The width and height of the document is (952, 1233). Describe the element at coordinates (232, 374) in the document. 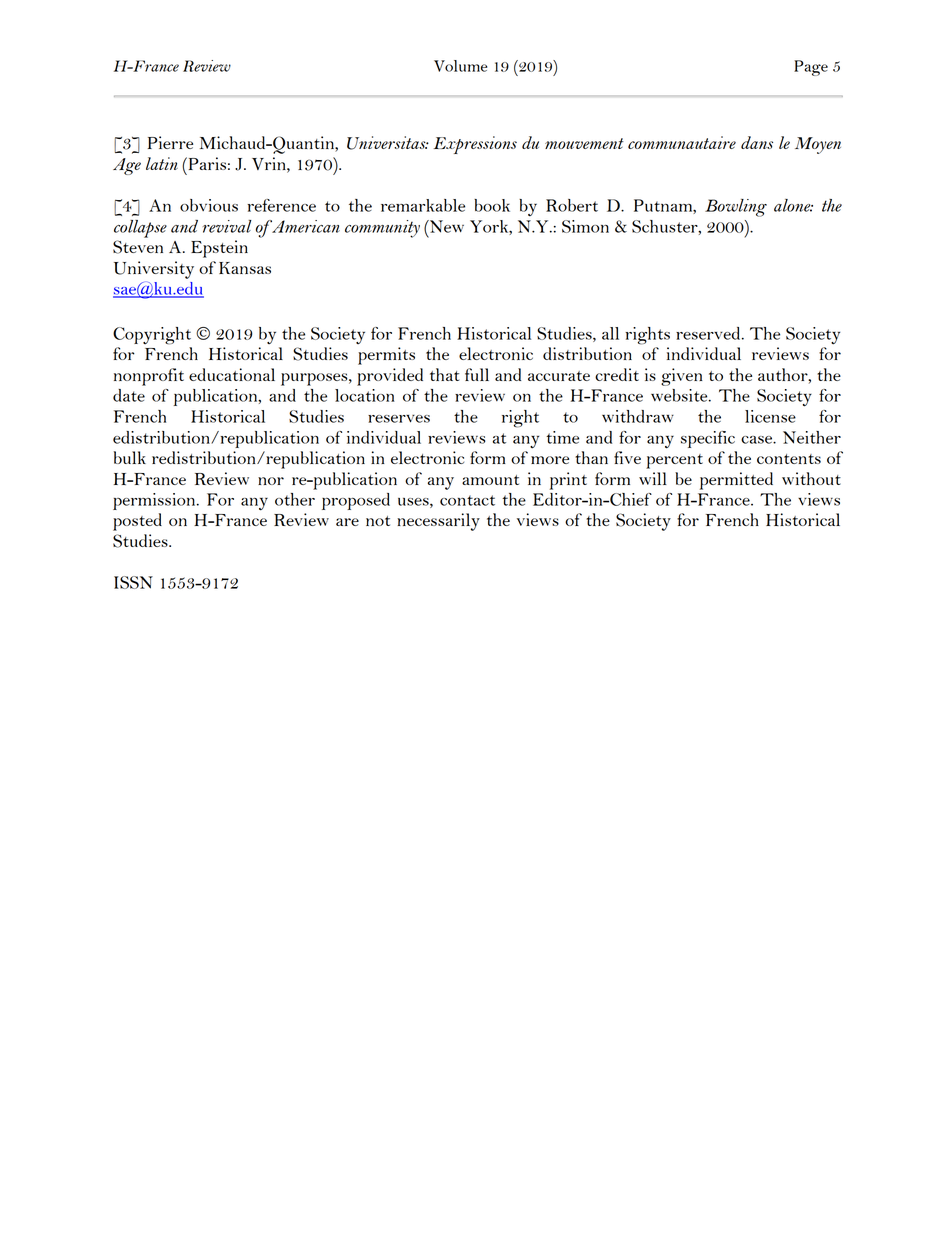

I see `educational` at that location.
